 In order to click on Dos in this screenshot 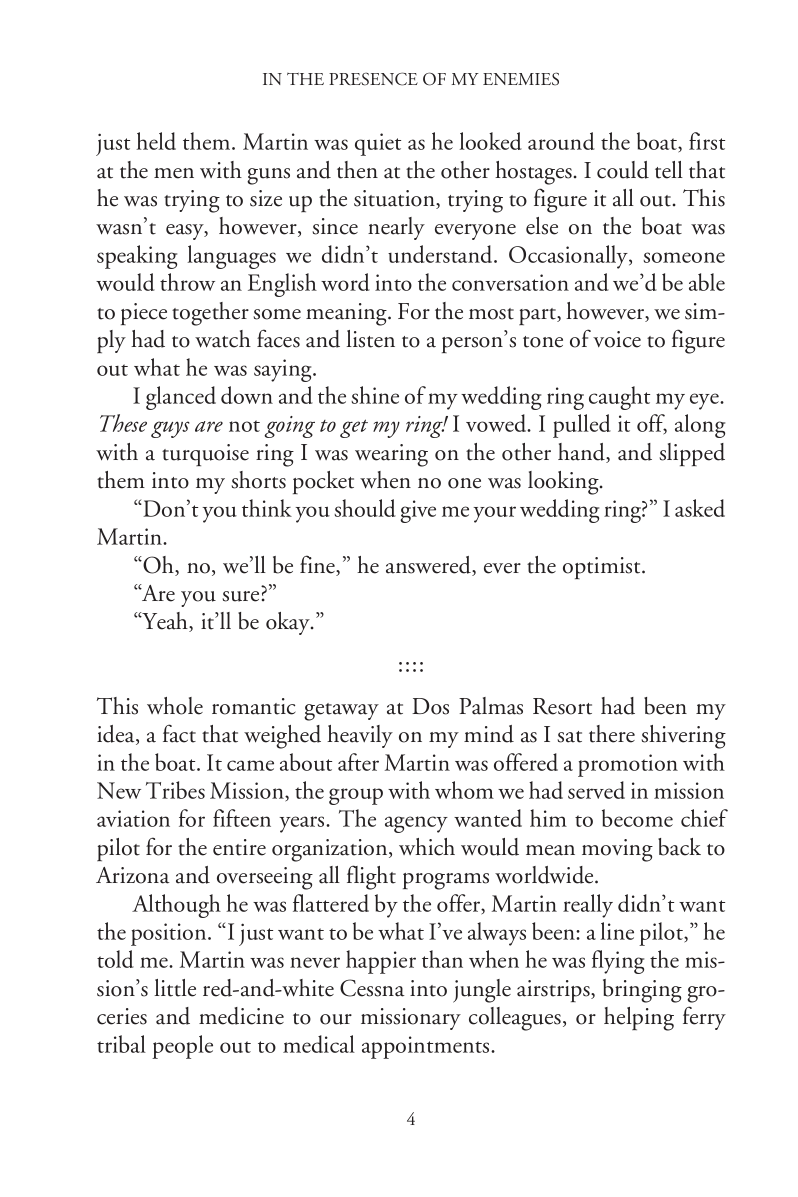, I will do `click(430, 706)`.
